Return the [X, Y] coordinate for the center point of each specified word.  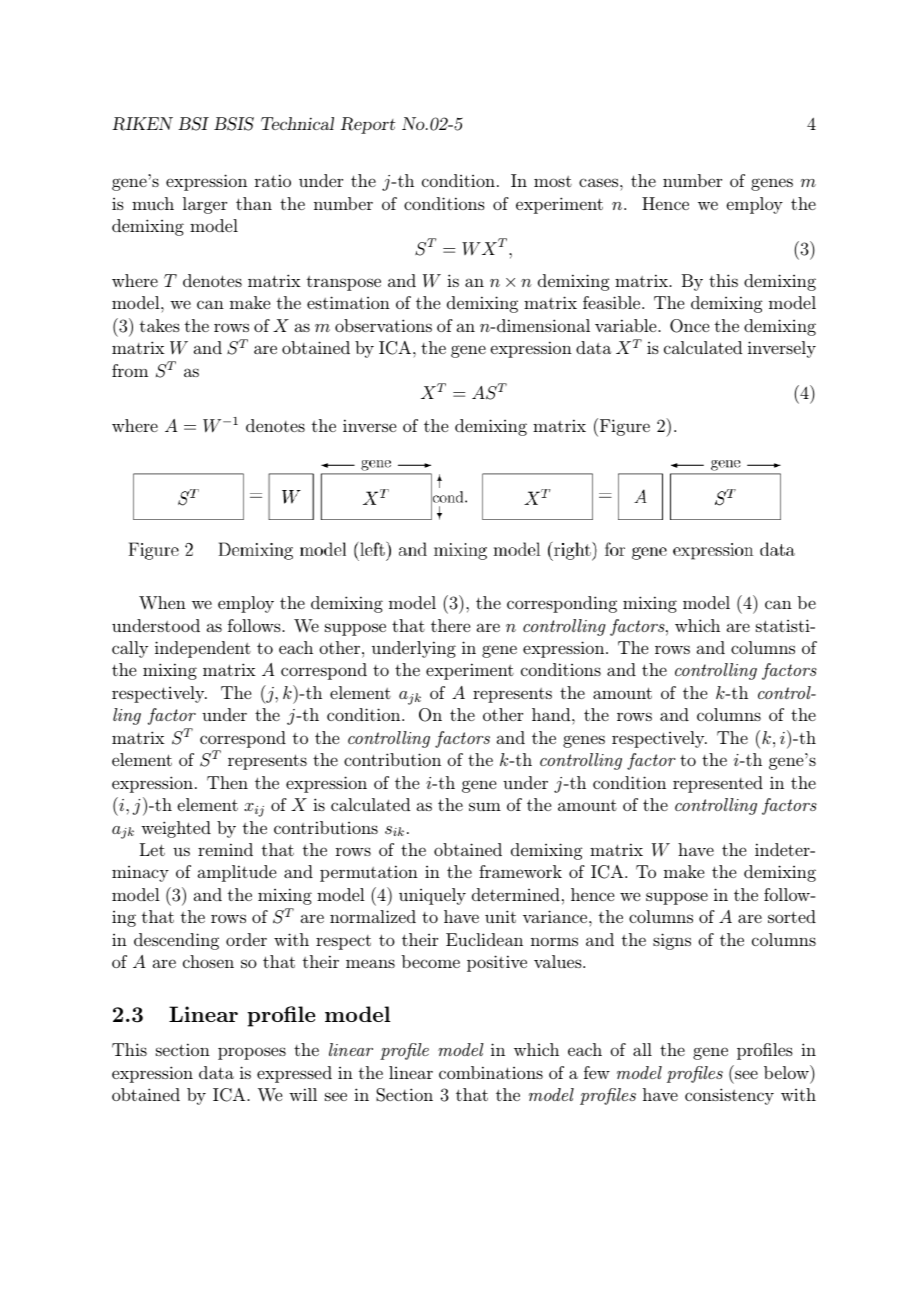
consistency [729, 1096]
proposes [252, 1053]
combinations [491, 1072]
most [553, 181]
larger [205, 205]
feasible [613, 302]
